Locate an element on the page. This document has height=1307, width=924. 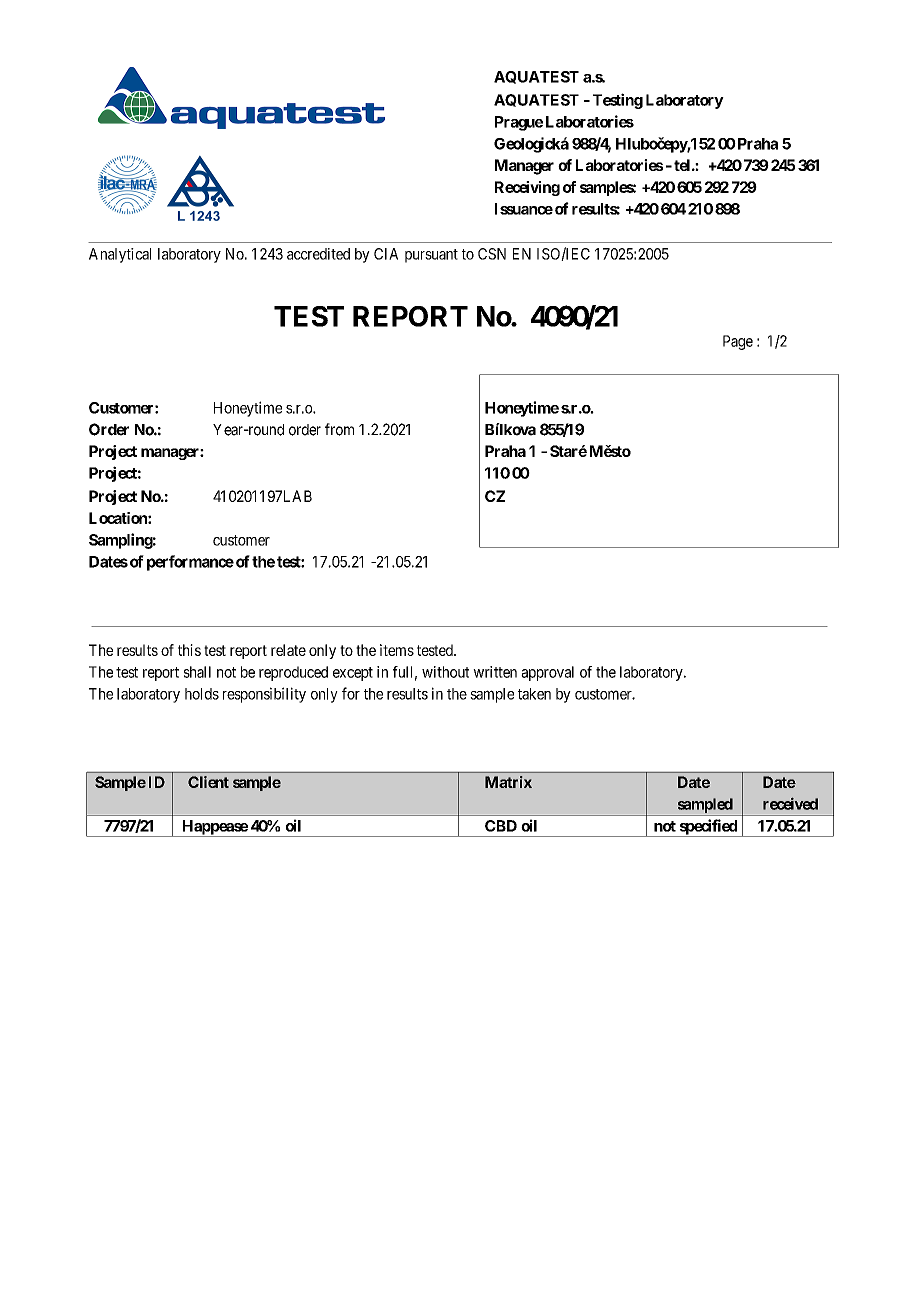
items is located at coordinates (397, 650).
